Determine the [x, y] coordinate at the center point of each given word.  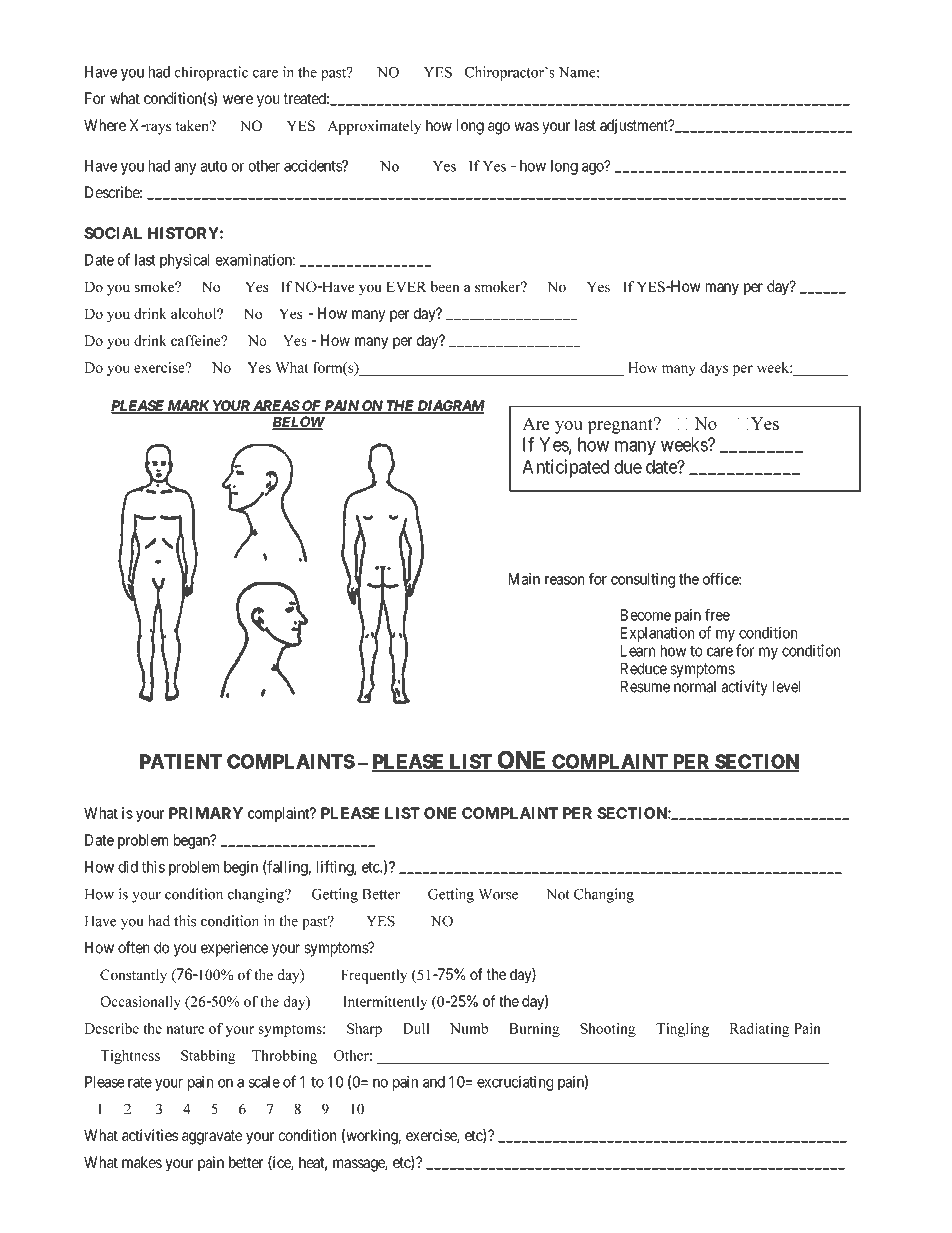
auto [214, 166]
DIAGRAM [450, 406]
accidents [313, 165]
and [434, 1082]
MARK [188, 406]
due [628, 467]
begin [241, 868]
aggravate [212, 1137]
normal [695, 687]
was [526, 126]
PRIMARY [206, 813]
